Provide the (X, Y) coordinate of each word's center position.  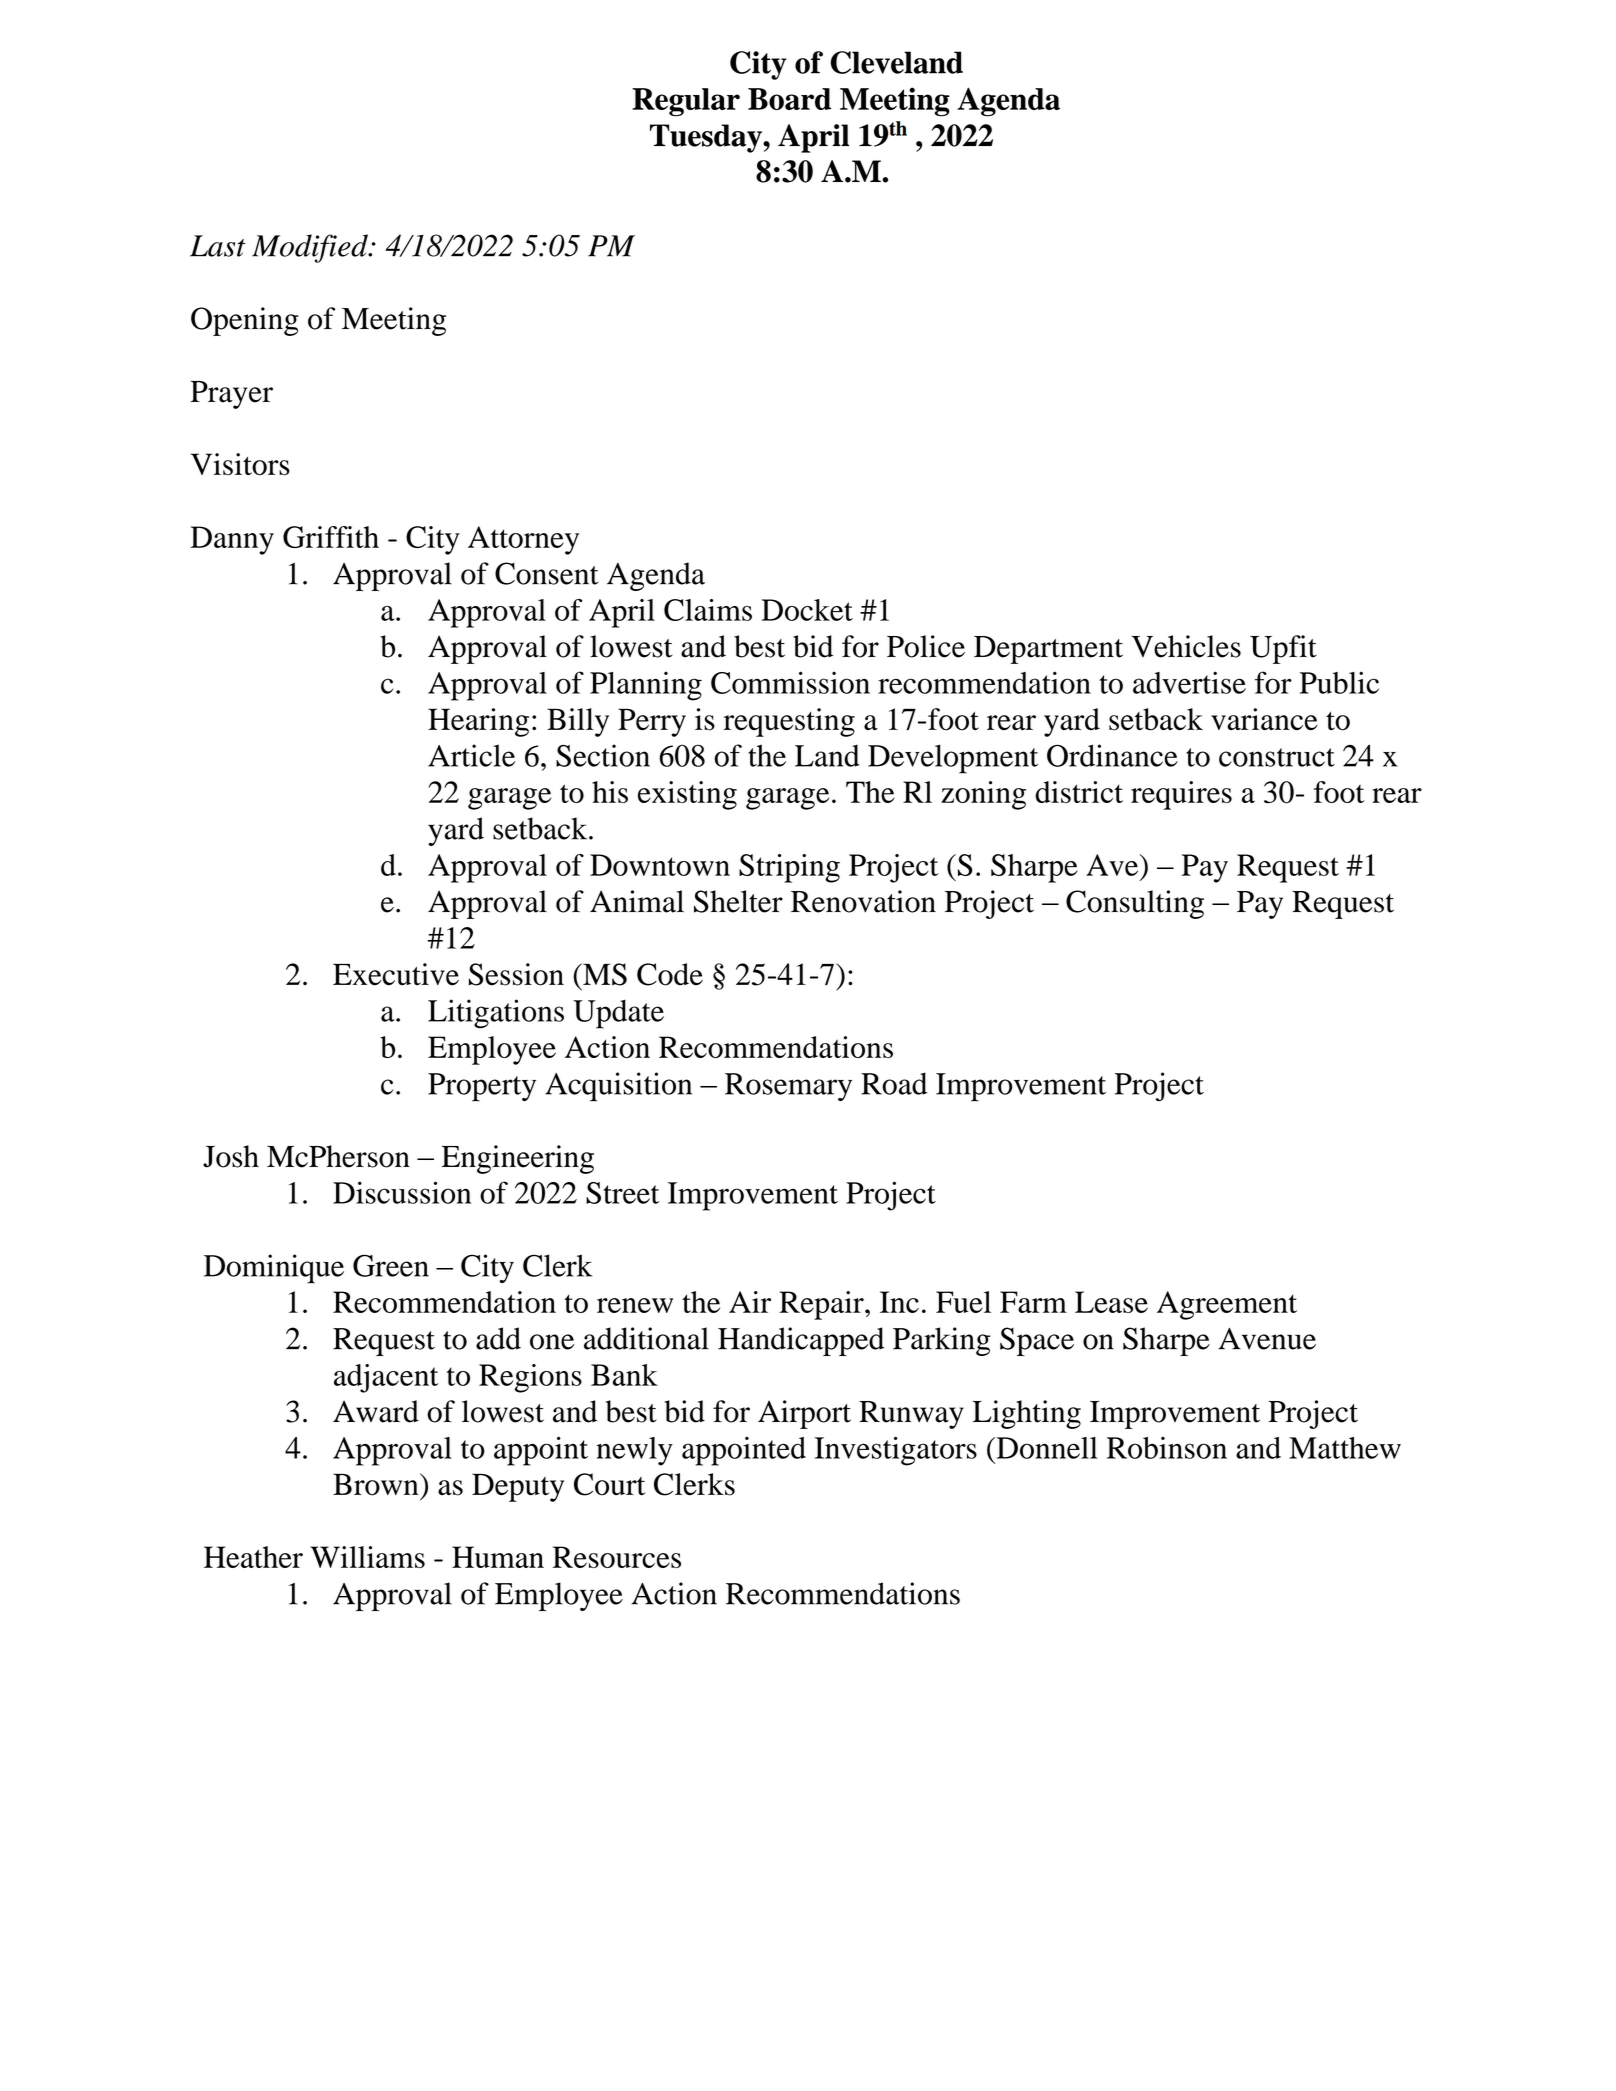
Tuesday (707, 138)
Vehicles (1186, 646)
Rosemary (788, 1087)
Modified (311, 248)
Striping (789, 868)
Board (789, 99)
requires (1181, 795)
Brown (377, 1484)
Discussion (402, 1192)
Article (471, 755)
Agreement (1227, 1305)
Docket (807, 610)
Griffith (331, 537)
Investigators (896, 1451)
